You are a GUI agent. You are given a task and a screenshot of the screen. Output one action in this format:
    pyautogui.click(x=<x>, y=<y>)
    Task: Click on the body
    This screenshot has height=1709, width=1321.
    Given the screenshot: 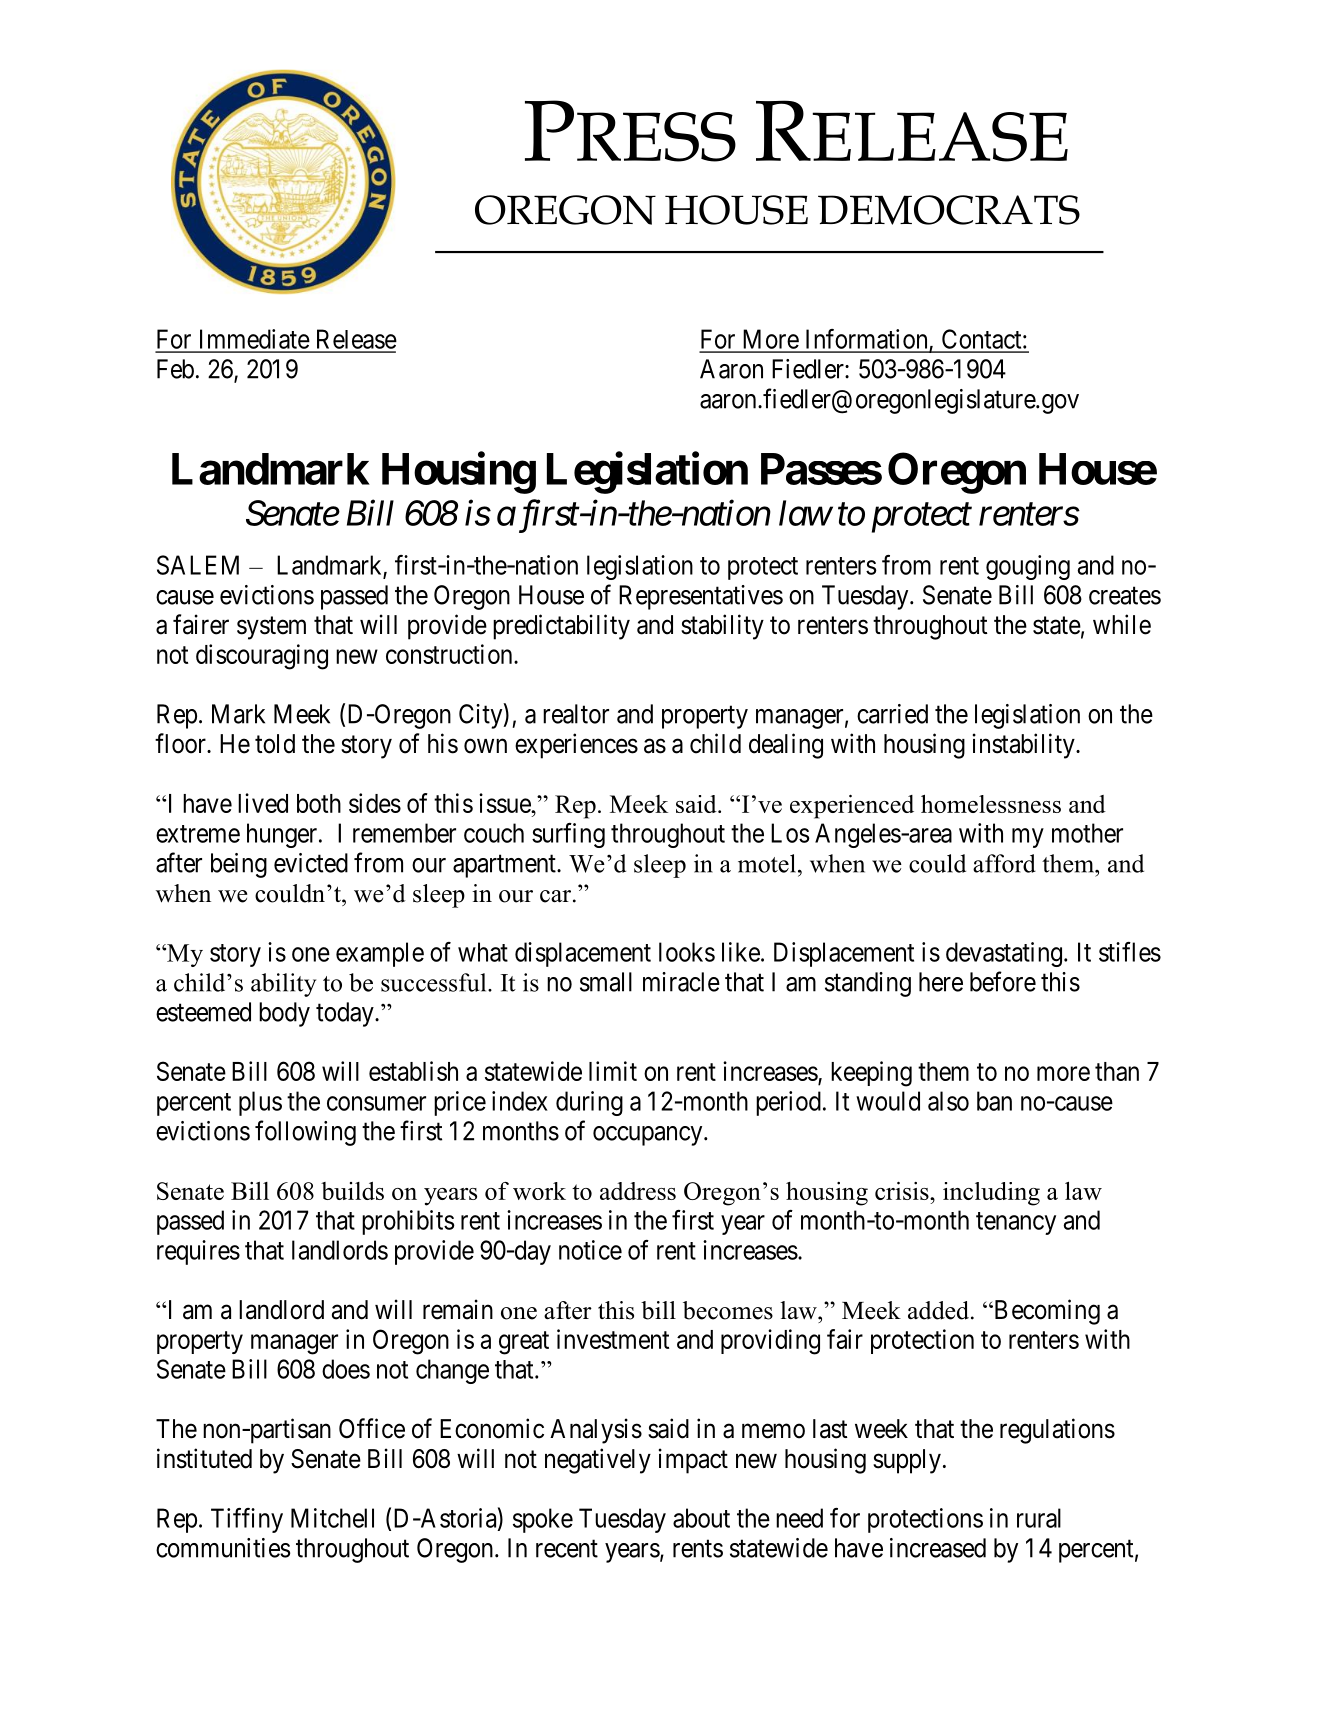 What is the action you would take?
    pyautogui.click(x=284, y=1014)
